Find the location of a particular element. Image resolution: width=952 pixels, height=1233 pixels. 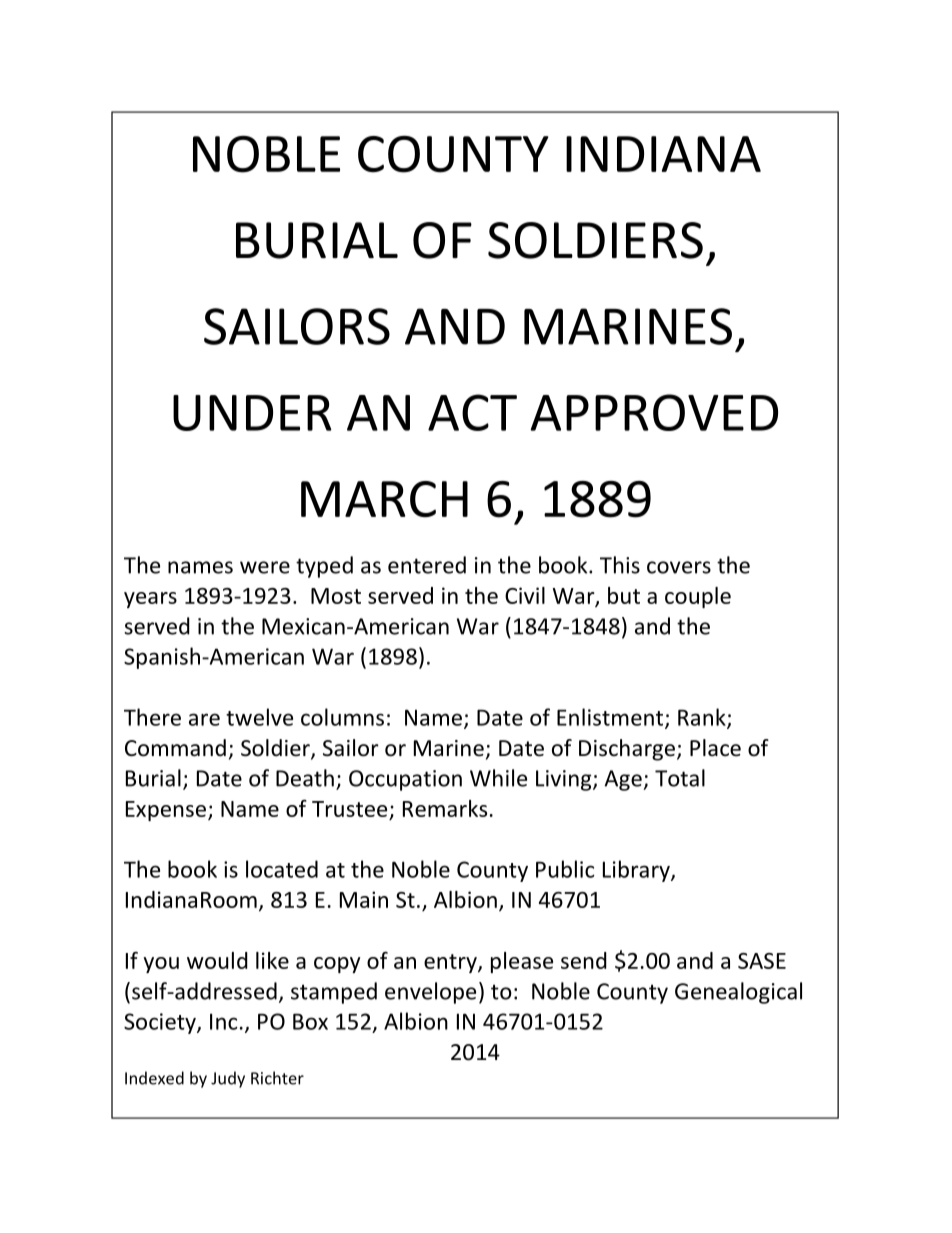

Discharge is located at coordinates (627, 750).
